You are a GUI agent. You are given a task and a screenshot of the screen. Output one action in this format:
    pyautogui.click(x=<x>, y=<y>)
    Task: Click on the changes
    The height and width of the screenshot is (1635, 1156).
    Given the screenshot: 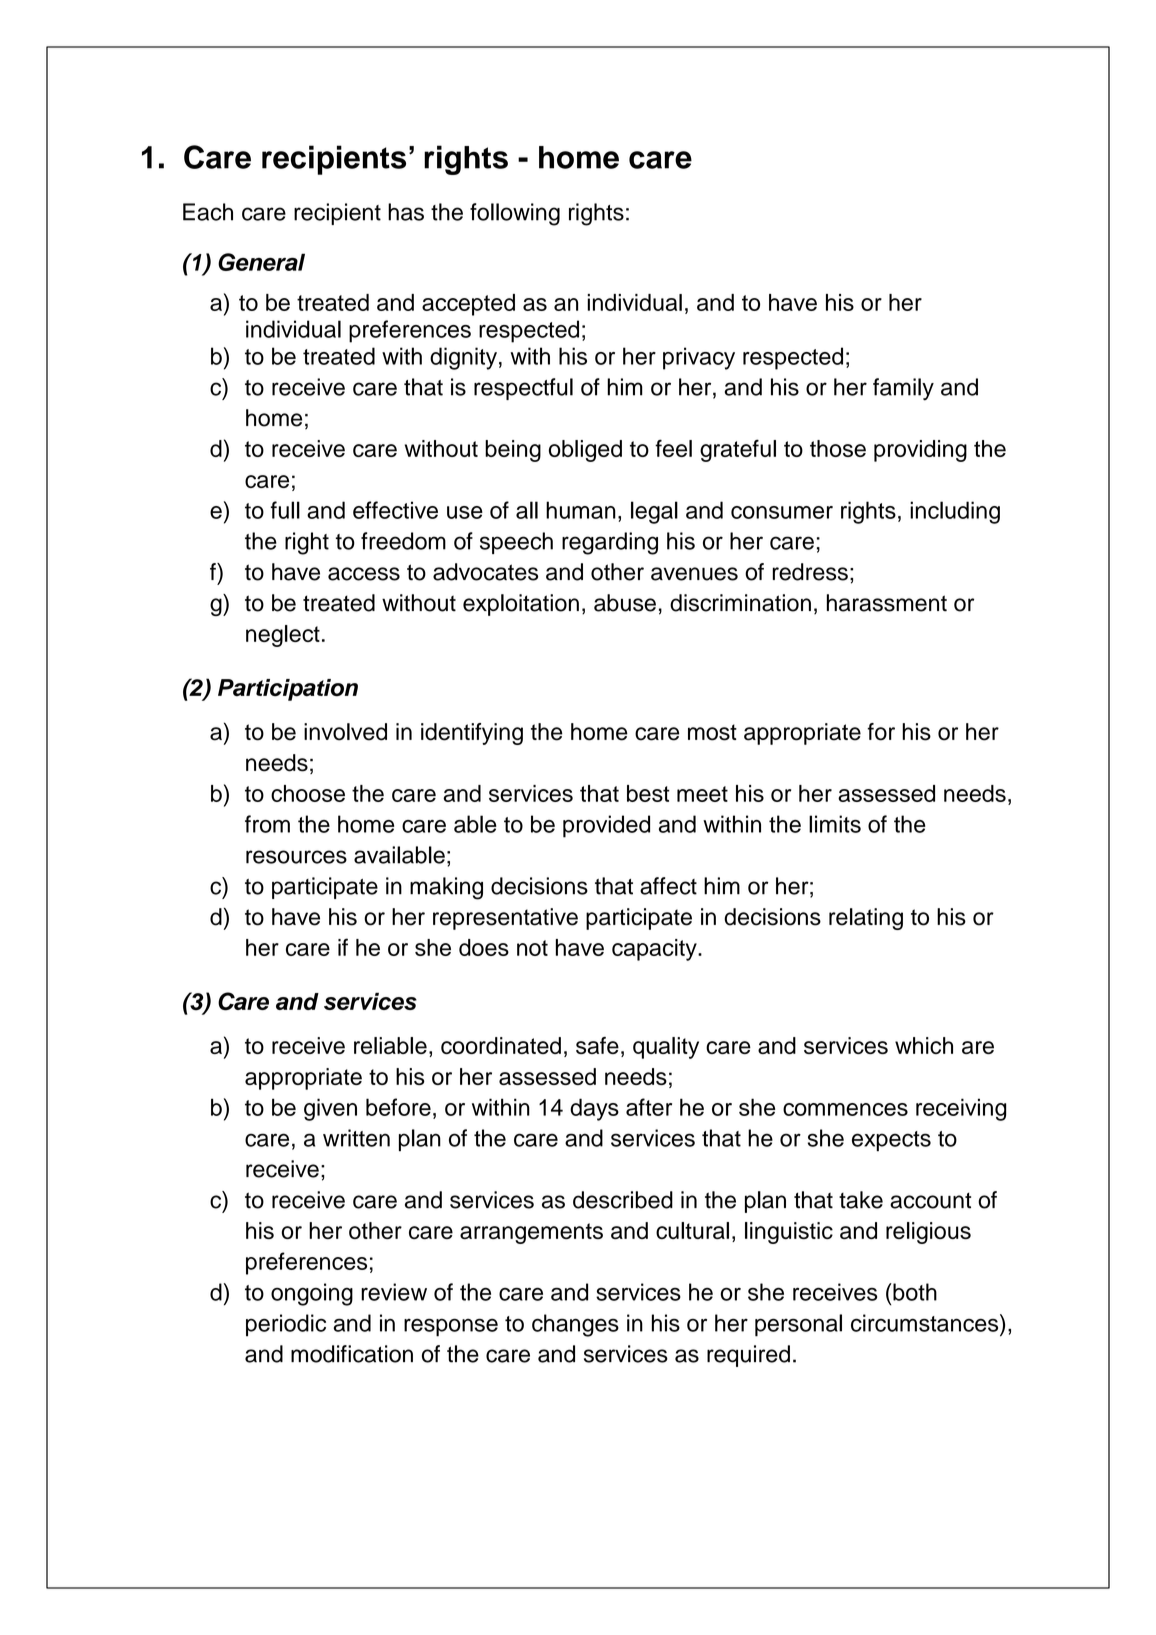 What is the action you would take?
    pyautogui.click(x=575, y=1325)
